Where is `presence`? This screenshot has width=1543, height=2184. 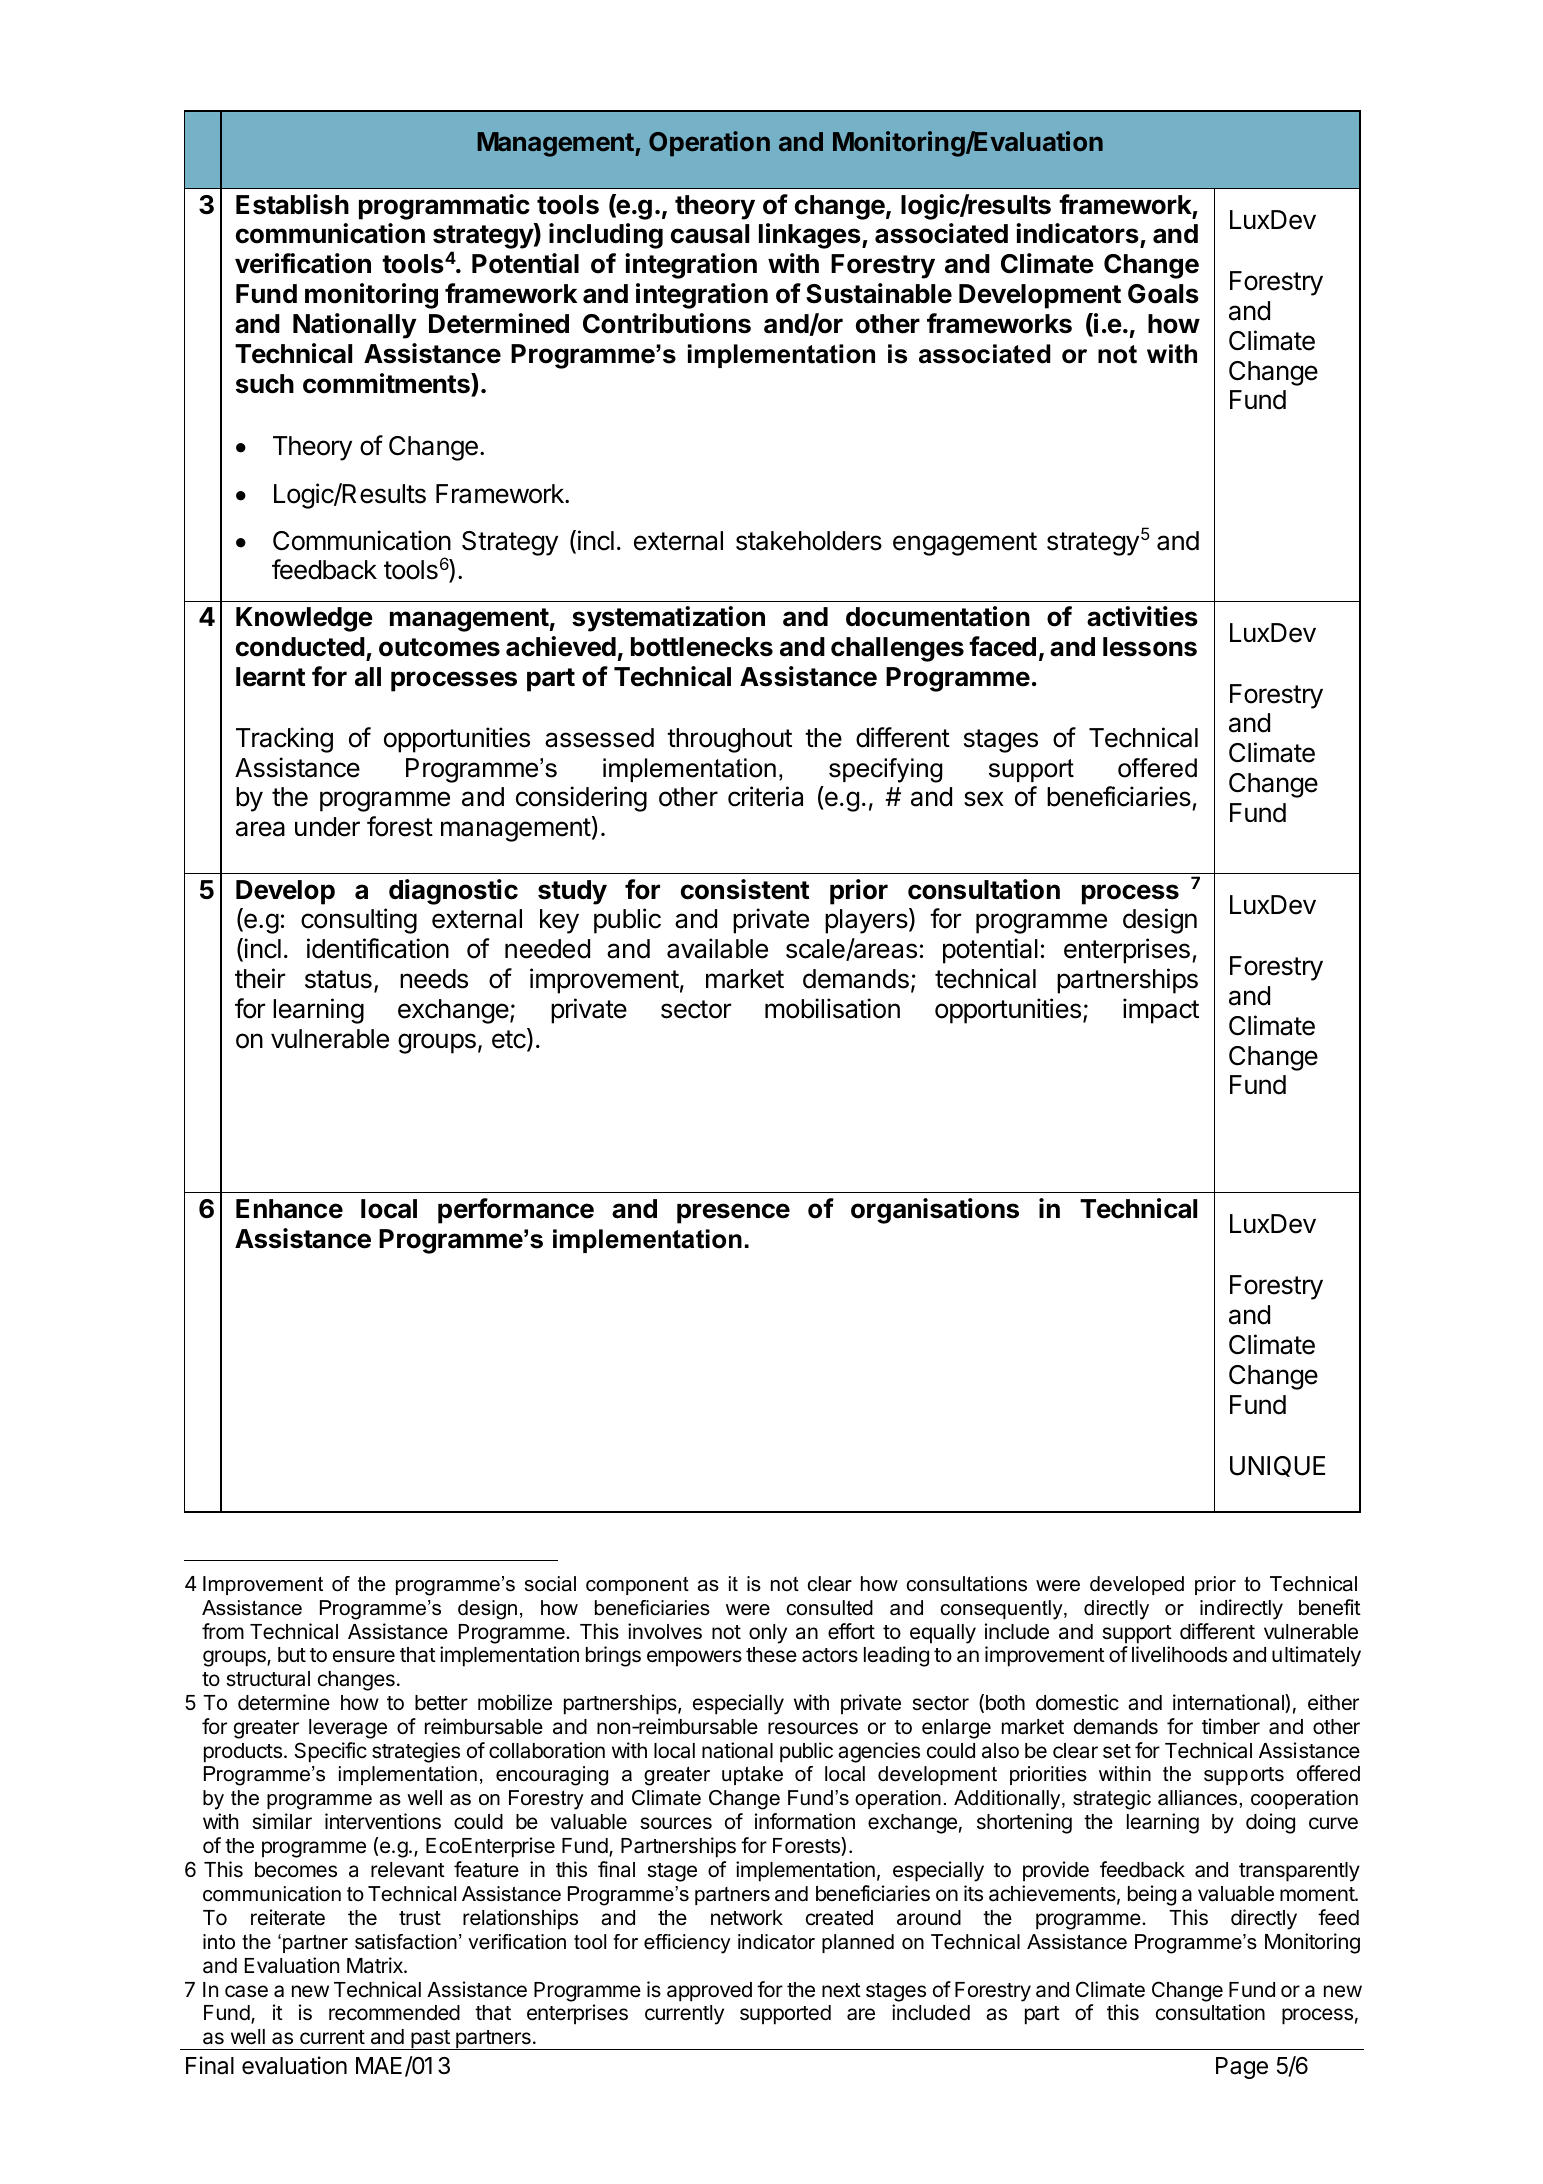
presence is located at coordinates (733, 1213).
